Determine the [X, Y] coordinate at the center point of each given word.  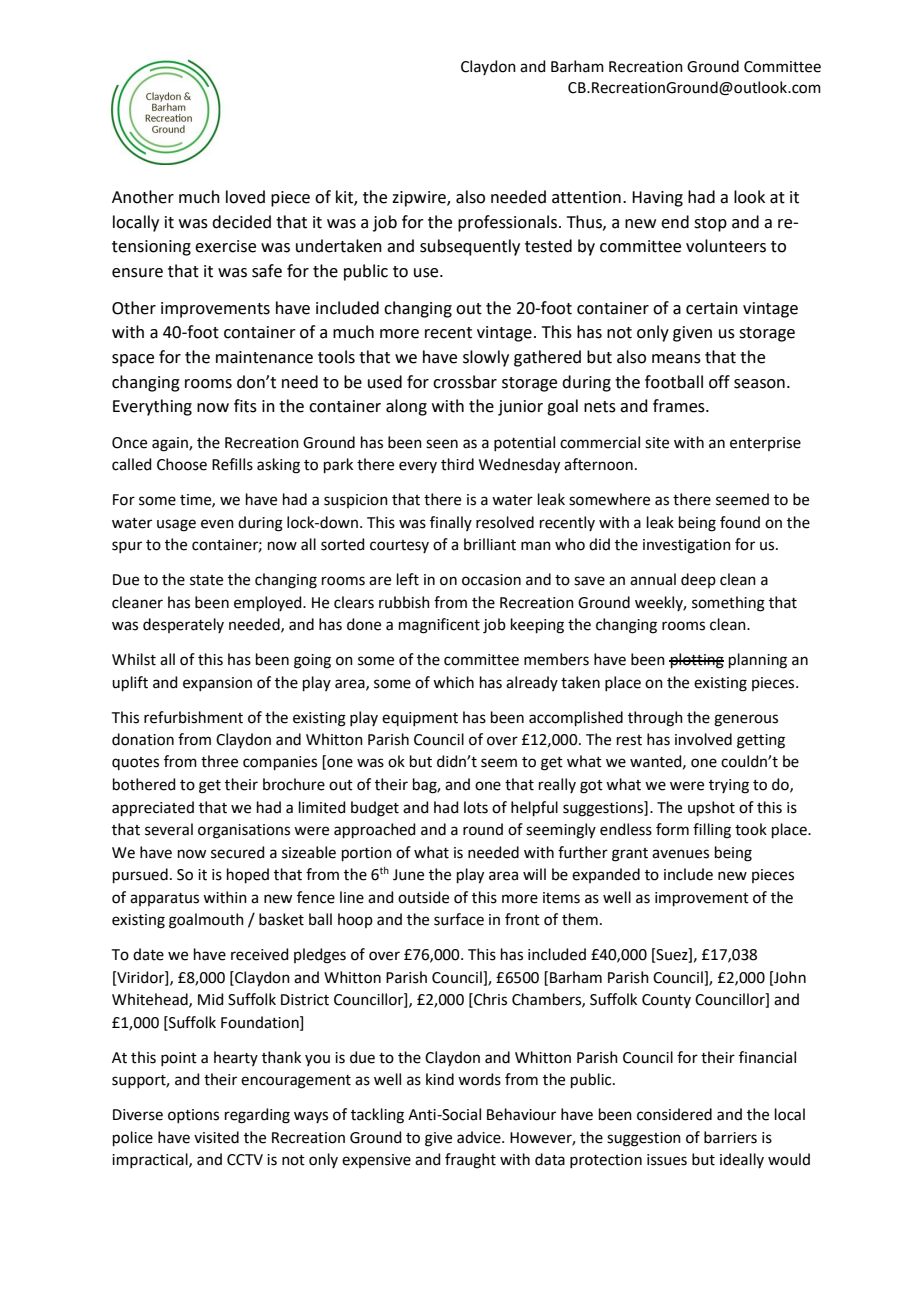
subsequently [470, 247]
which [453, 682]
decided [241, 222]
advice [480, 1137]
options [193, 1116]
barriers [730, 1137]
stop [710, 224]
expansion [217, 684]
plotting [696, 661]
